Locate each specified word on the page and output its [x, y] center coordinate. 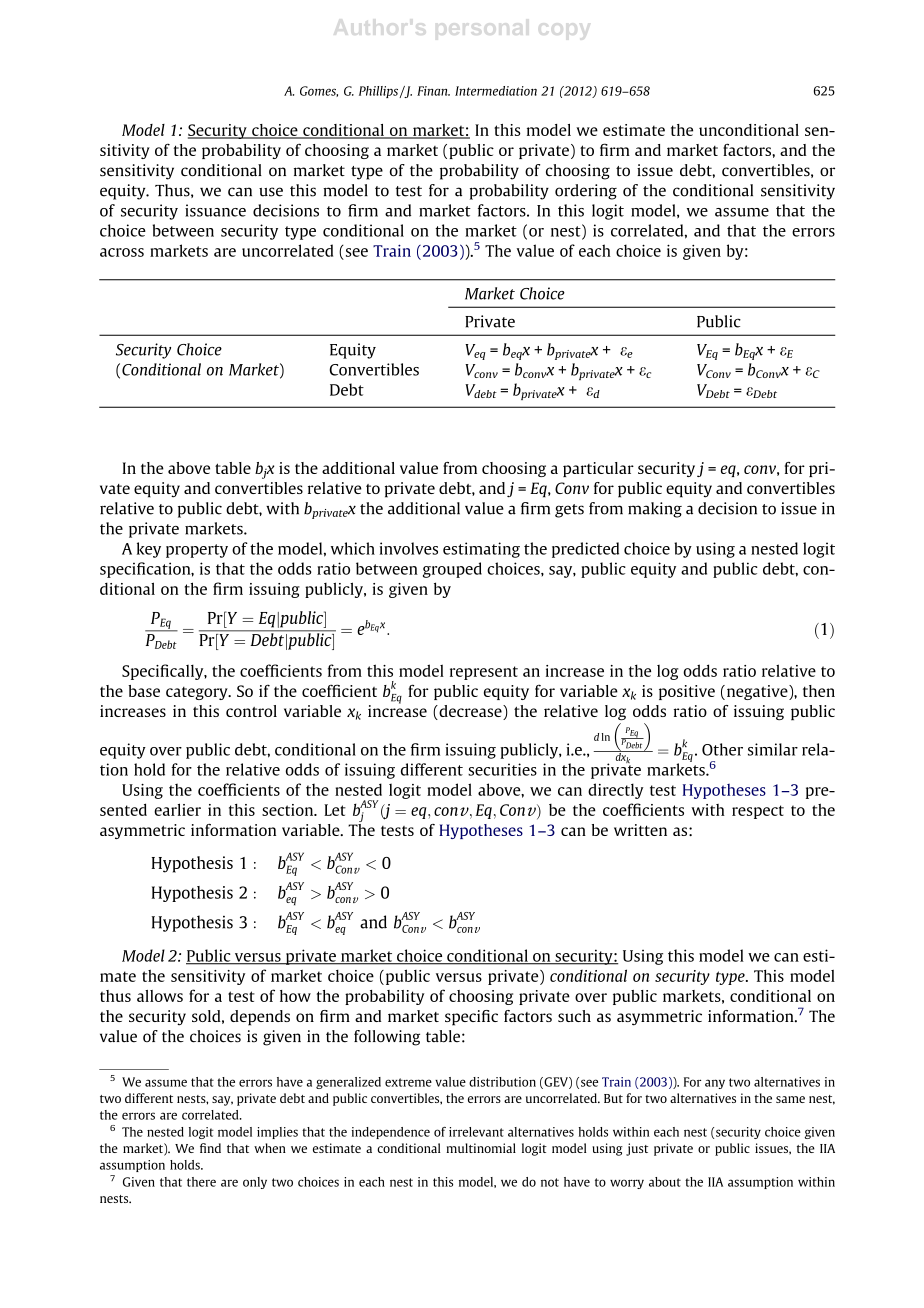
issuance [215, 210]
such [574, 1016]
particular [598, 469]
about [665, 1182]
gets [569, 511]
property [197, 551]
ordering [586, 192]
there [201, 1182]
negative [758, 692]
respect [758, 812]
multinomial [481, 1148]
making [655, 510]
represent [484, 673]
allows [160, 996]
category [198, 693]
